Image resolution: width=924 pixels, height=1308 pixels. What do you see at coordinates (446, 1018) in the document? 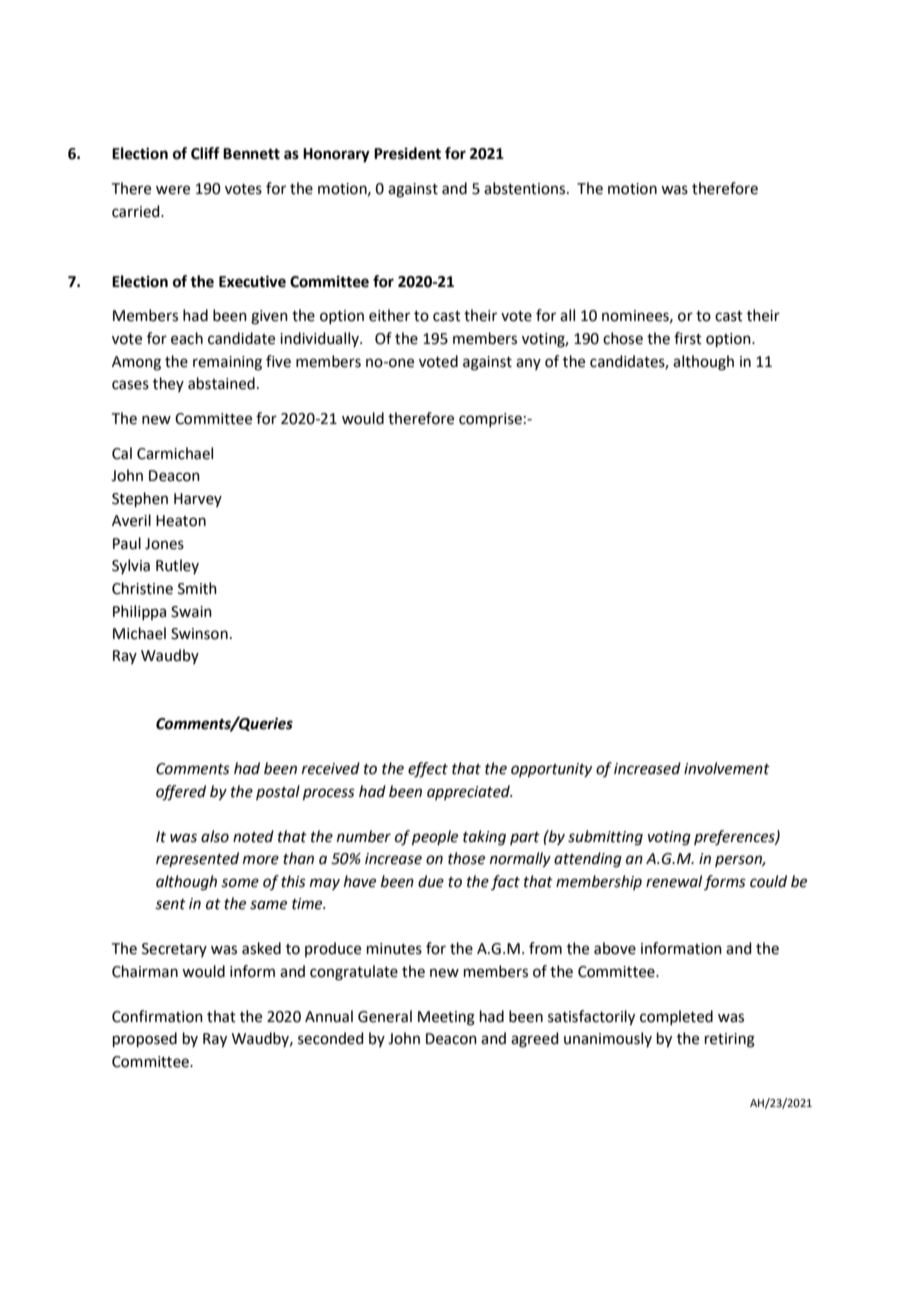
I see `Meeting` at bounding box center [446, 1018].
